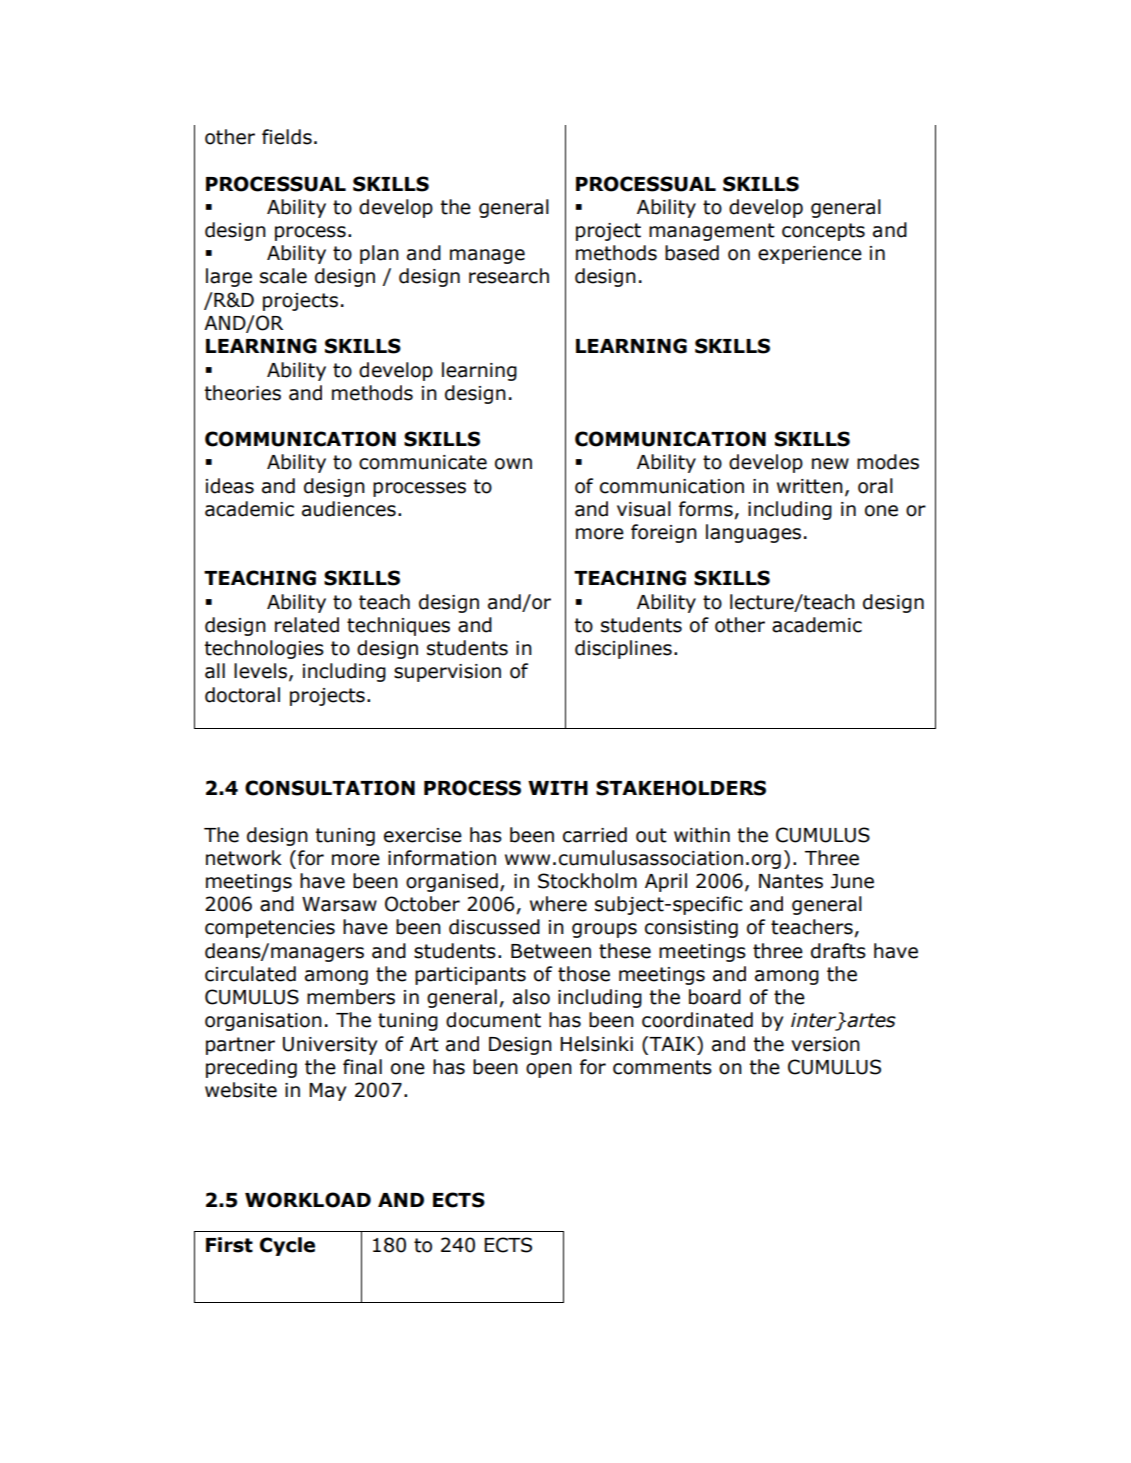  I want to click on disciplines, so click(623, 649).
